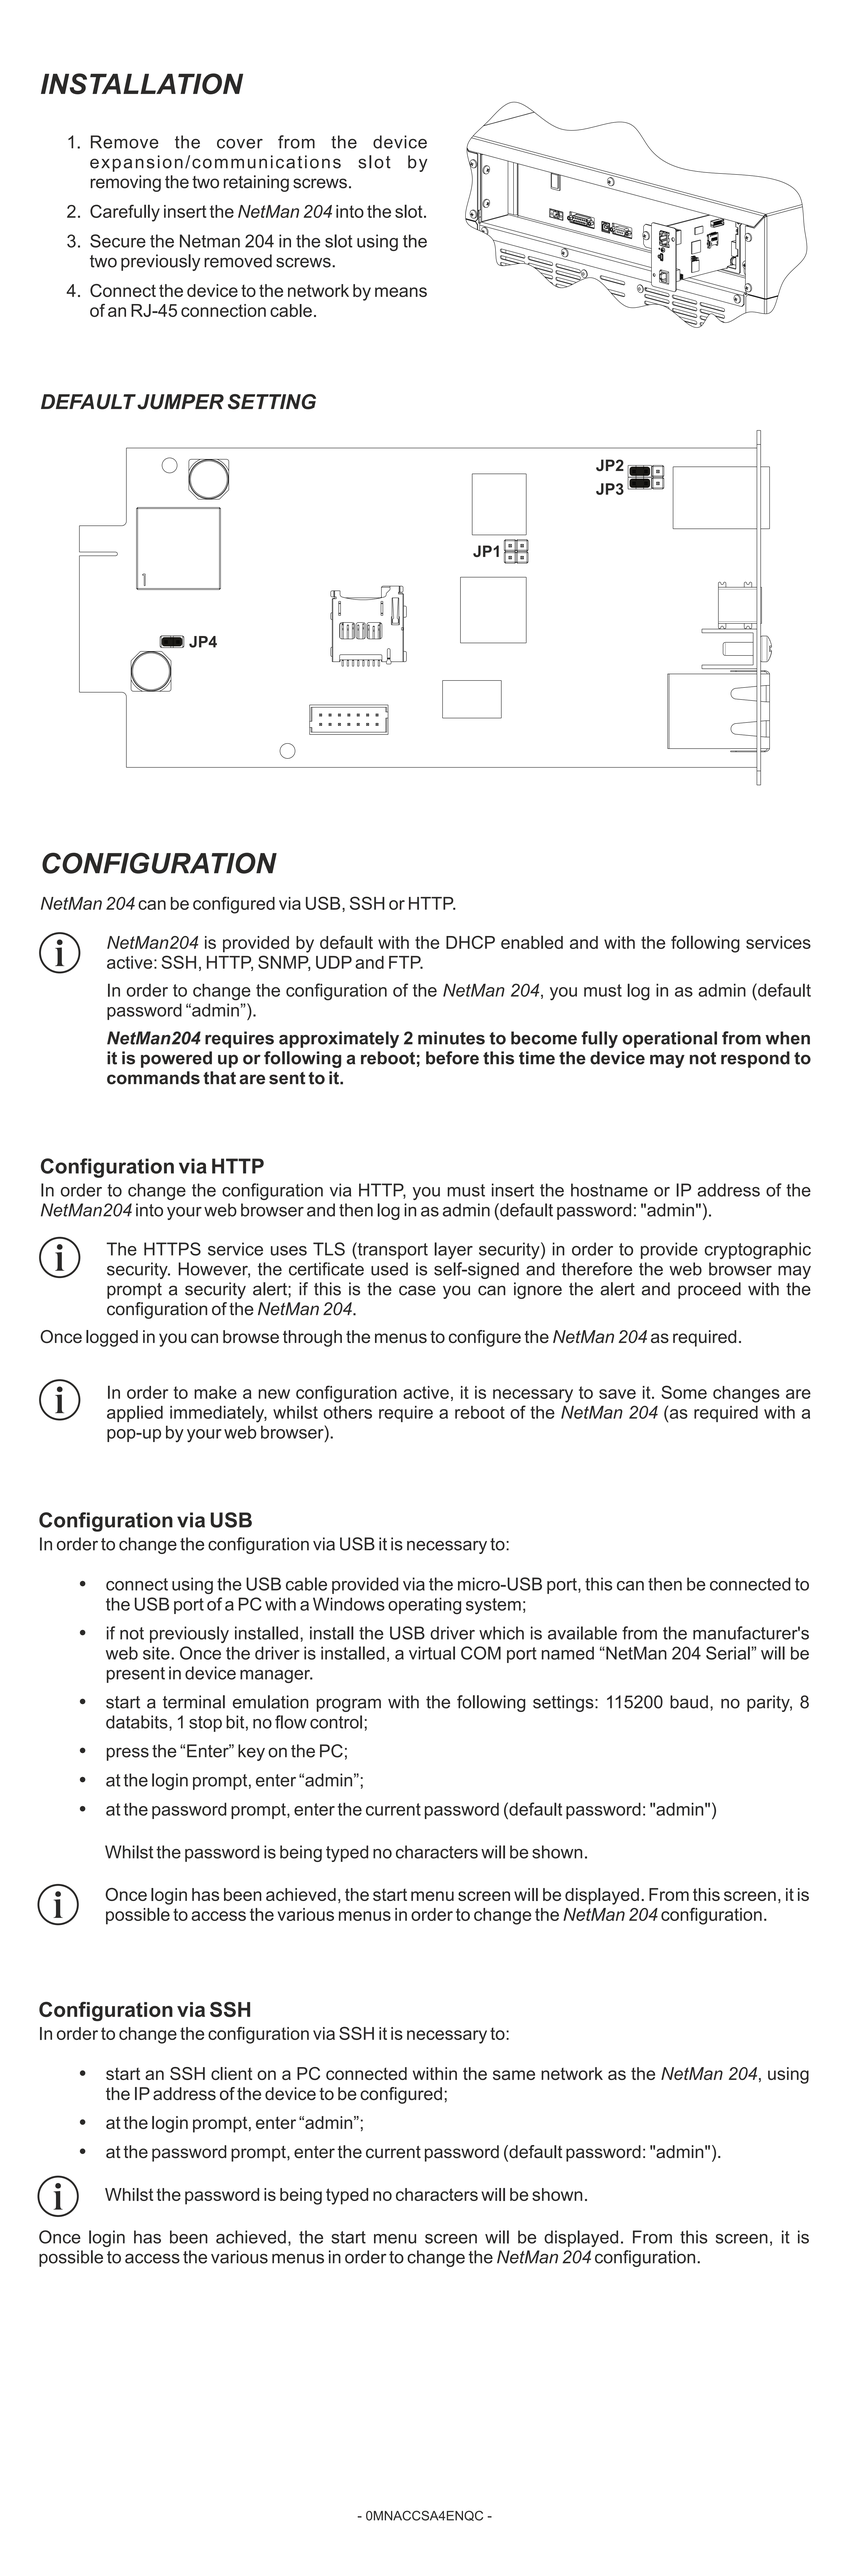 Image resolution: width=851 pixels, height=2552 pixels. Describe the element at coordinates (401, 292) in the screenshot. I see `means` at that location.
